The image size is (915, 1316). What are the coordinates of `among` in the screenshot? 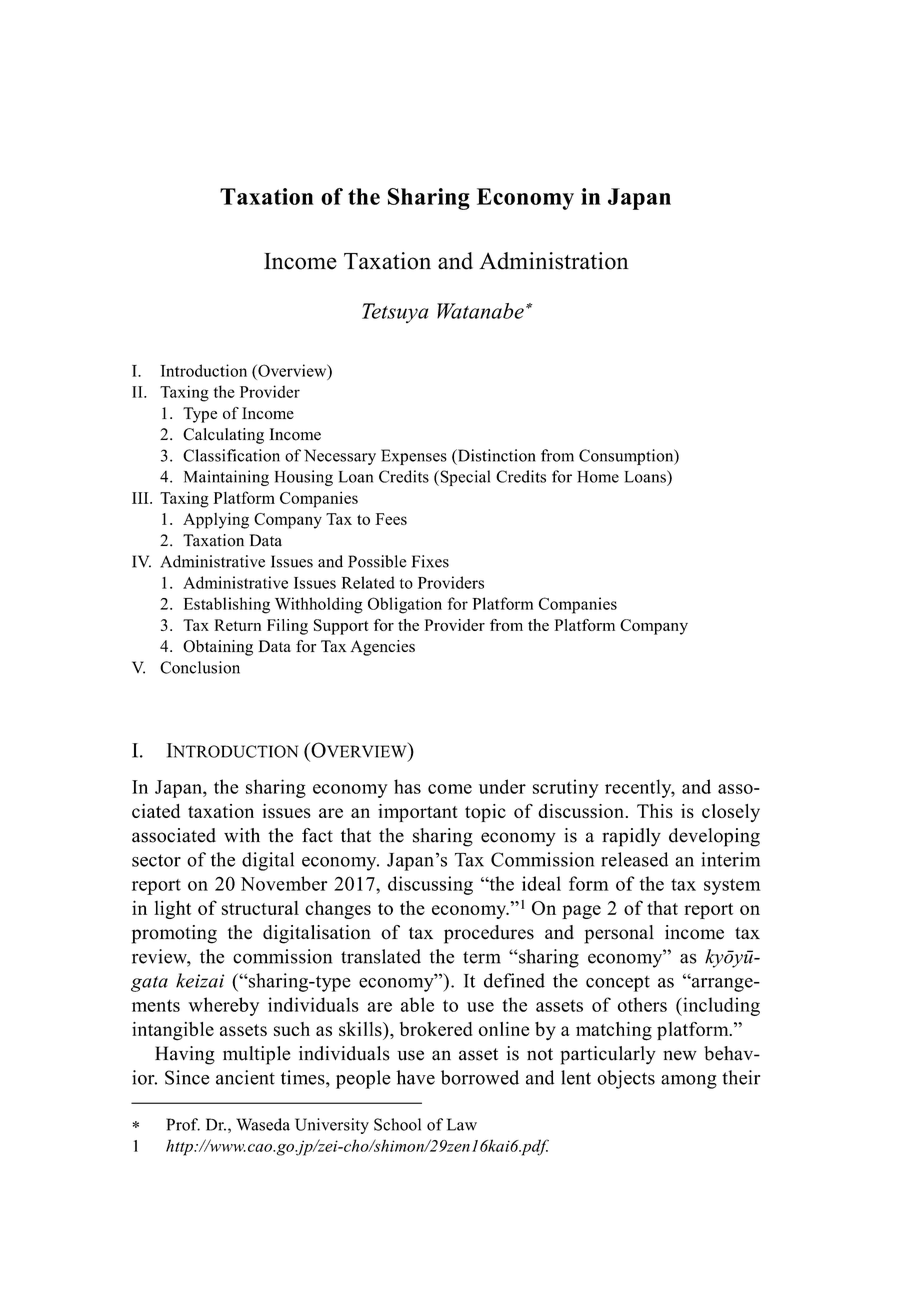 It's located at (689, 1082).
